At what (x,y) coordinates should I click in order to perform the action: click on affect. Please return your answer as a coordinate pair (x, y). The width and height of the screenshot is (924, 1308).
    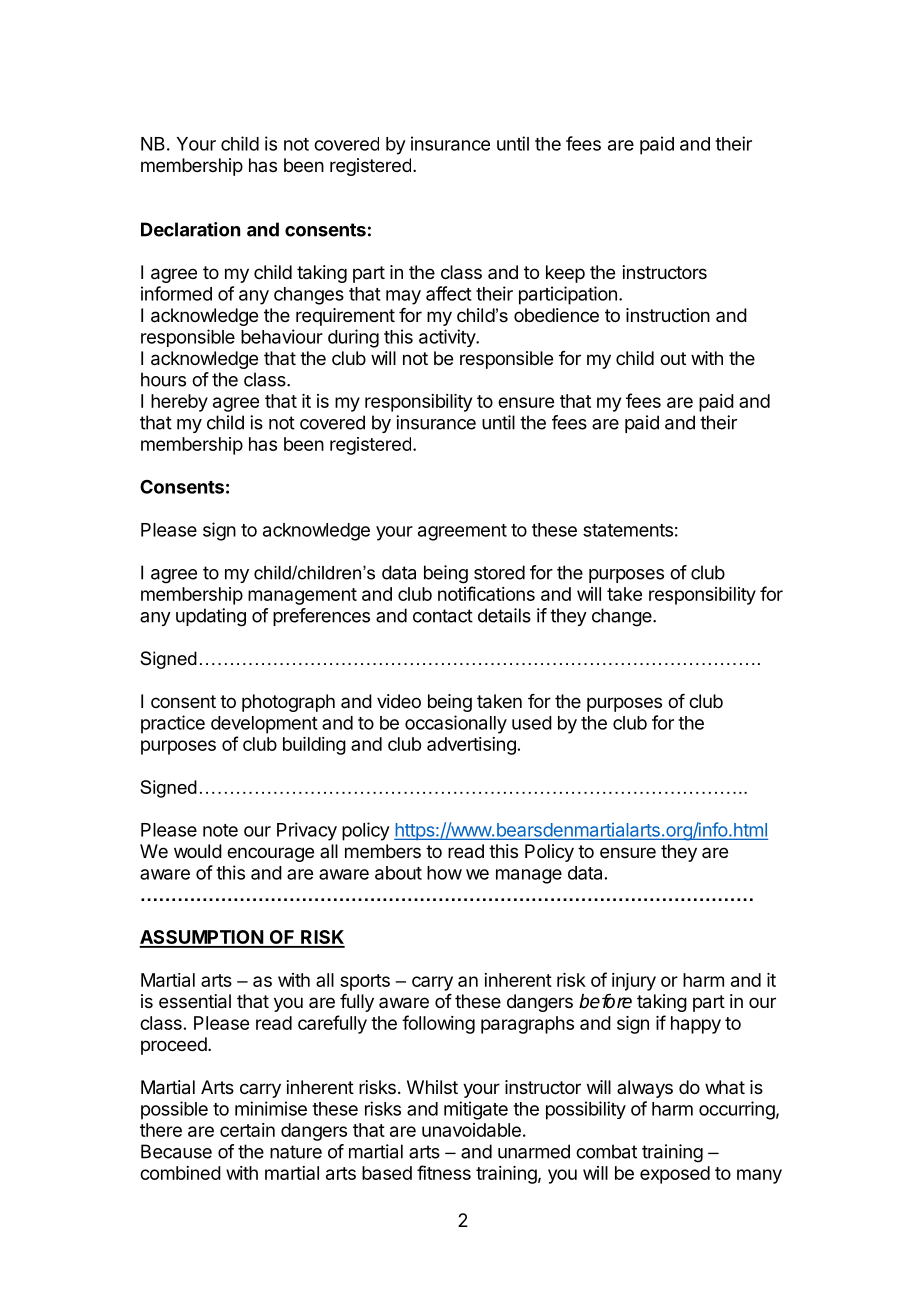
    Looking at the image, I should click on (449, 293).
